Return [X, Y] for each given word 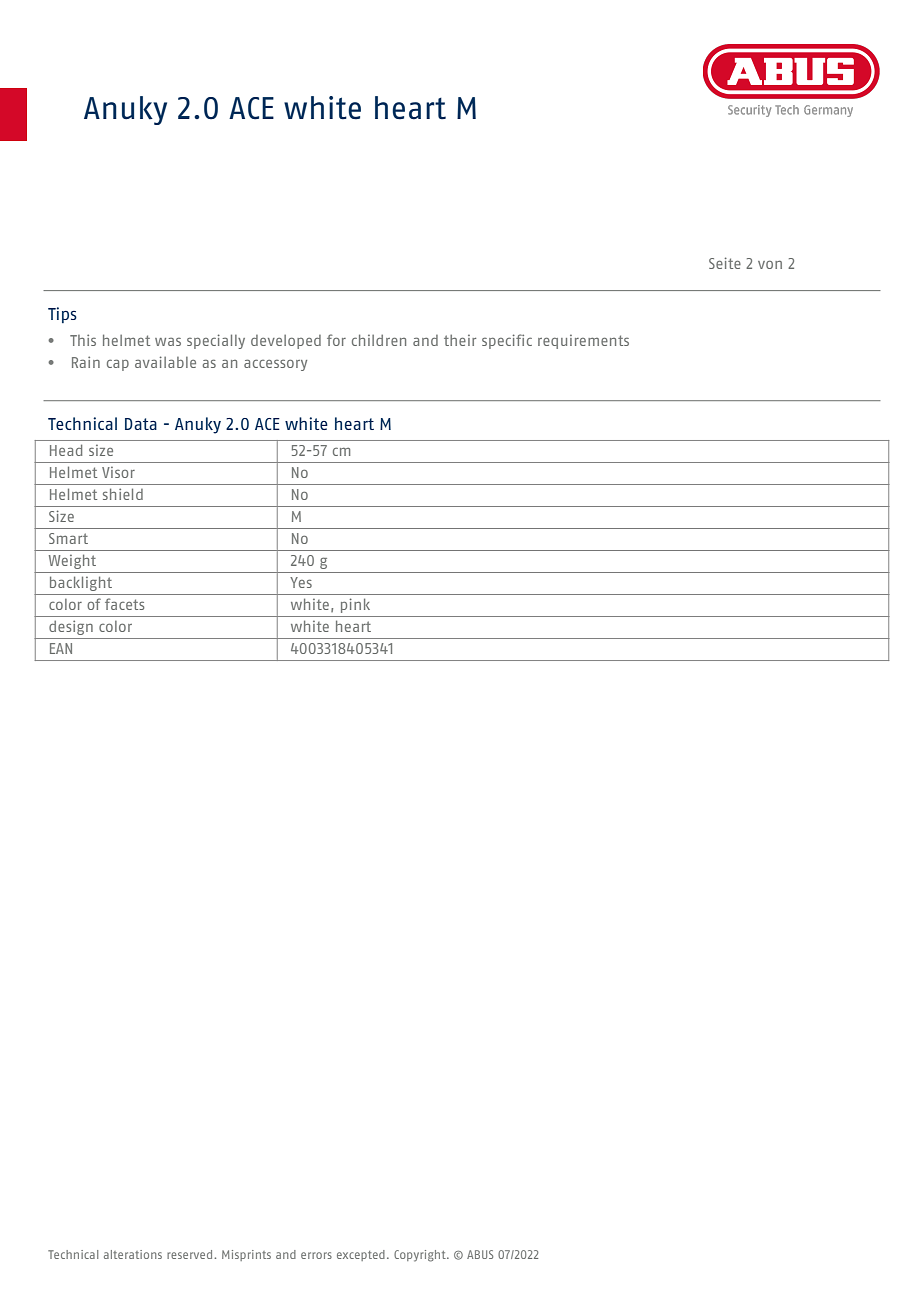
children [379, 340]
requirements [583, 342]
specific [507, 341]
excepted [361, 1255]
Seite [725, 263]
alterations [133, 1254]
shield [123, 494]
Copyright [421, 1256]
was [168, 341]
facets [124, 604]
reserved [191, 1254]
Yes [301, 582]
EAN [61, 648]
